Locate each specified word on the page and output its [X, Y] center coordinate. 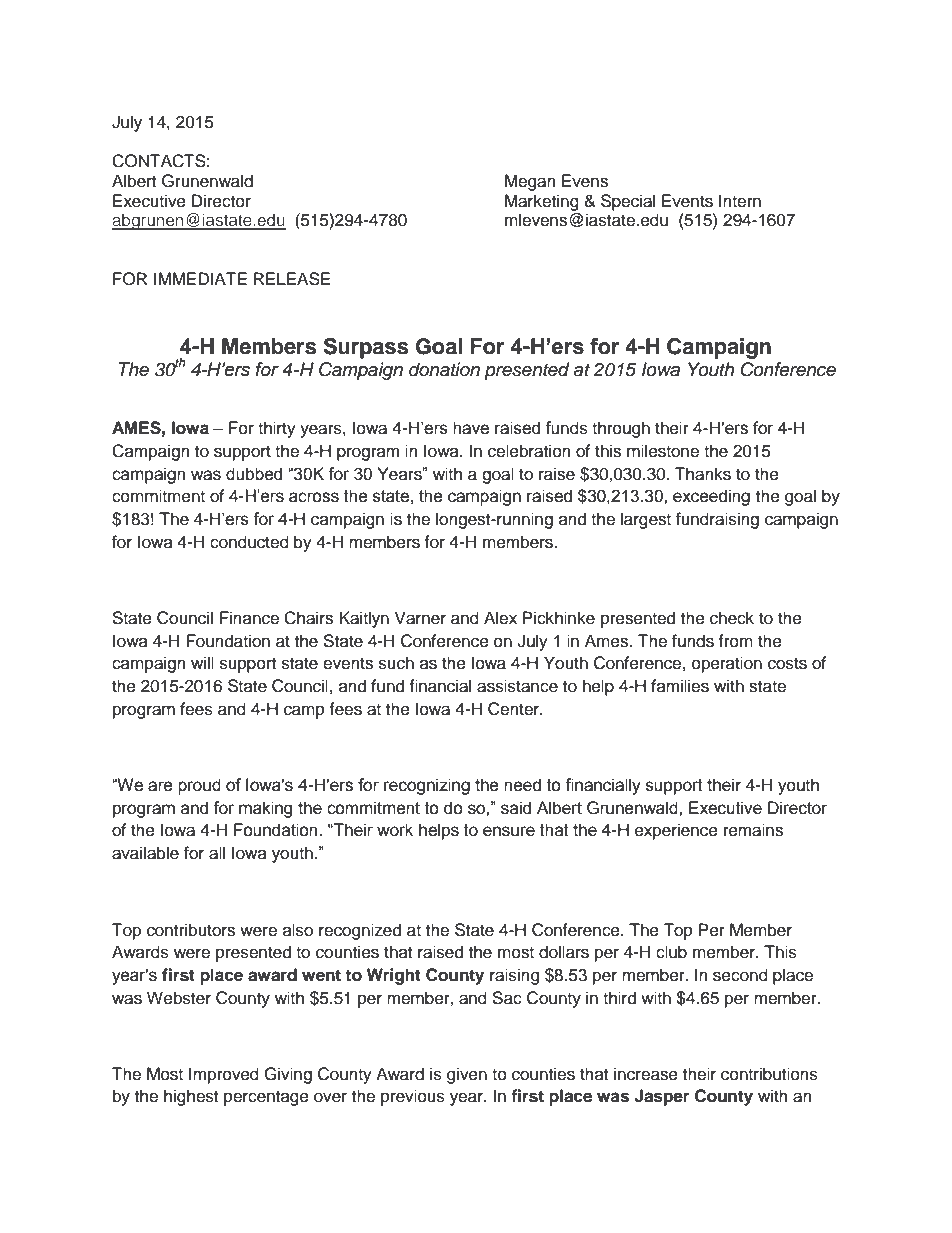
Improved [224, 1075]
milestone [663, 451]
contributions [769, 1074]
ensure [509, 831]
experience [676, 831]
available [145, 853]
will [202, 662]
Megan [530, 182]
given [467, 1075]
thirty [277, 429]
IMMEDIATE [200, 278]
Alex [500, 618]
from [735, 641]
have [471, 428]
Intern [740, 201]
